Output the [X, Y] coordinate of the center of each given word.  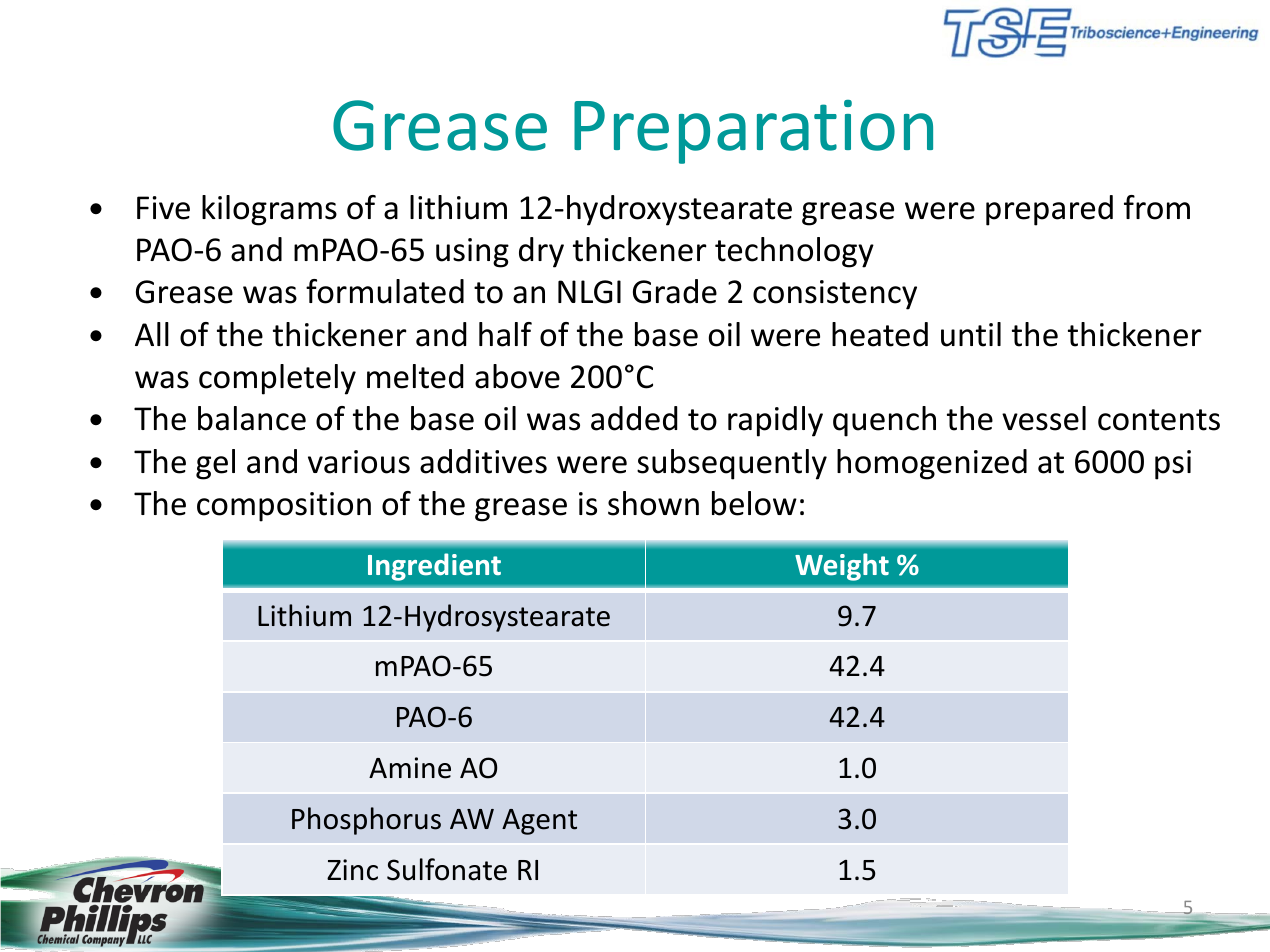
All [152, 334]
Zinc [352, 870]
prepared [1049, 210]
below [754, 503]
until [971, 334]
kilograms [269, 210]
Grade [675, 291]
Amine [410, 768]
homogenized [932, 464]
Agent [539, 822]
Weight [842, 567]
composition [284, 507]
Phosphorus [366, 821]
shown [653, 503]
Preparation [753, 132]
